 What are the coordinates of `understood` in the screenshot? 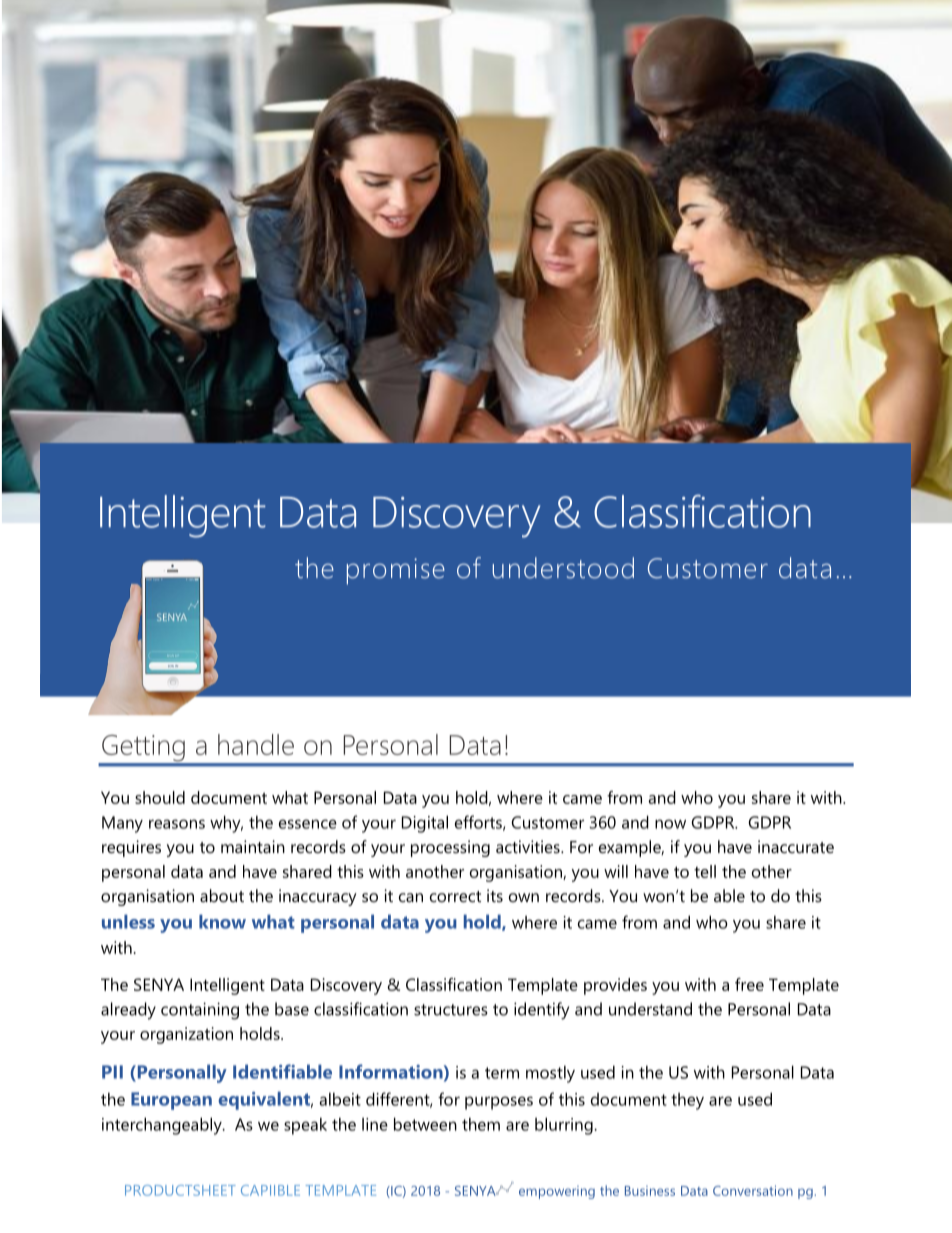 It's located at (563, 568).
